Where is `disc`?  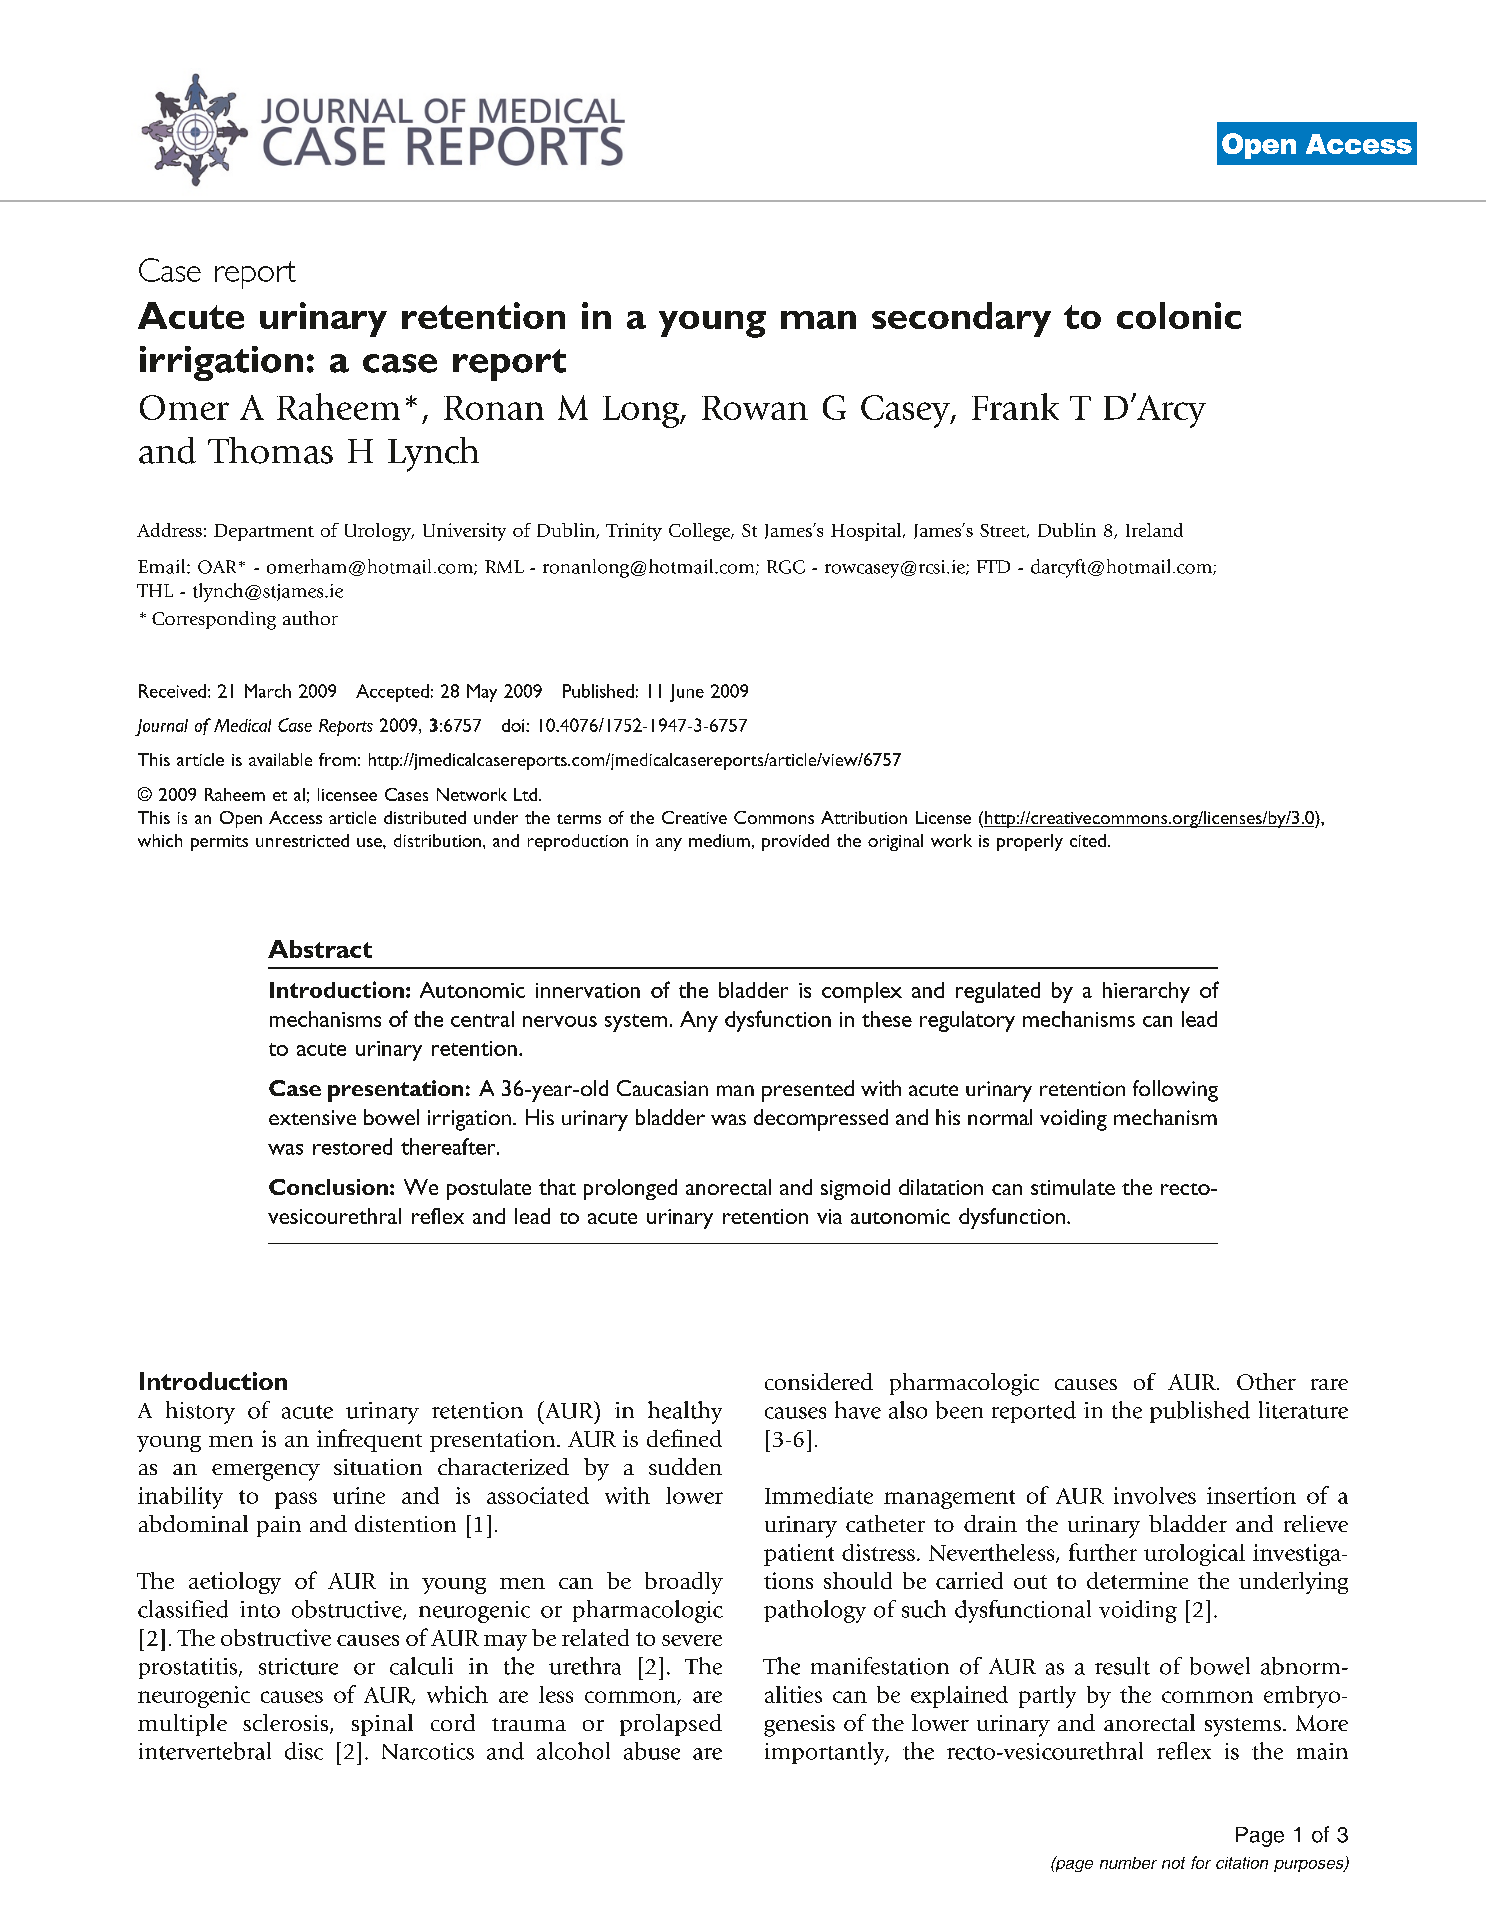
disc is located at coordinates (304, 1751).
